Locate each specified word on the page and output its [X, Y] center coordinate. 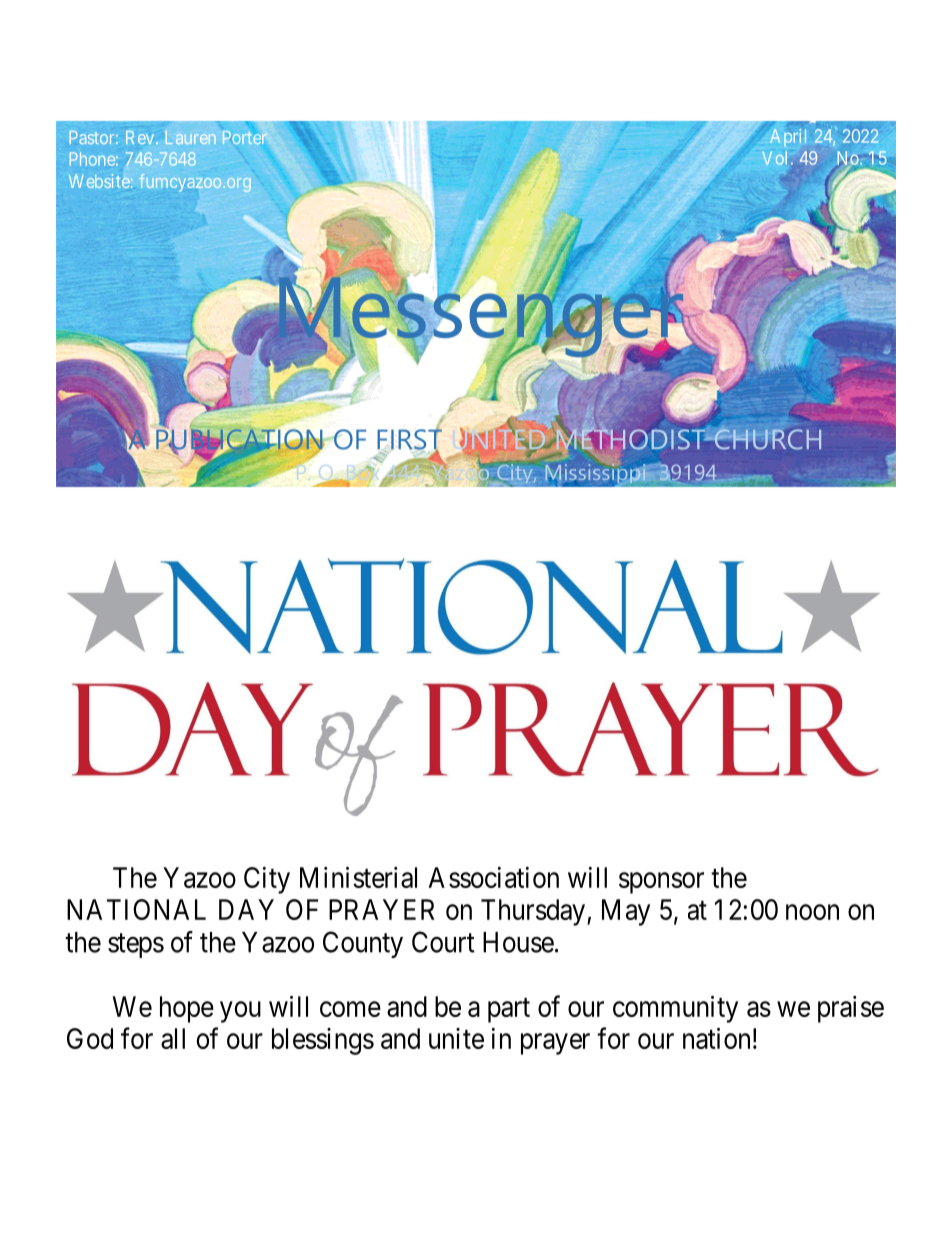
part [509, 1010]
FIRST [409, 439]
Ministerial [358, 877]
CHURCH [766, 438]
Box [363, 472]
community [675, 1009]
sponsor [661, 883]
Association [493, 877]
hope [187, 1009]
